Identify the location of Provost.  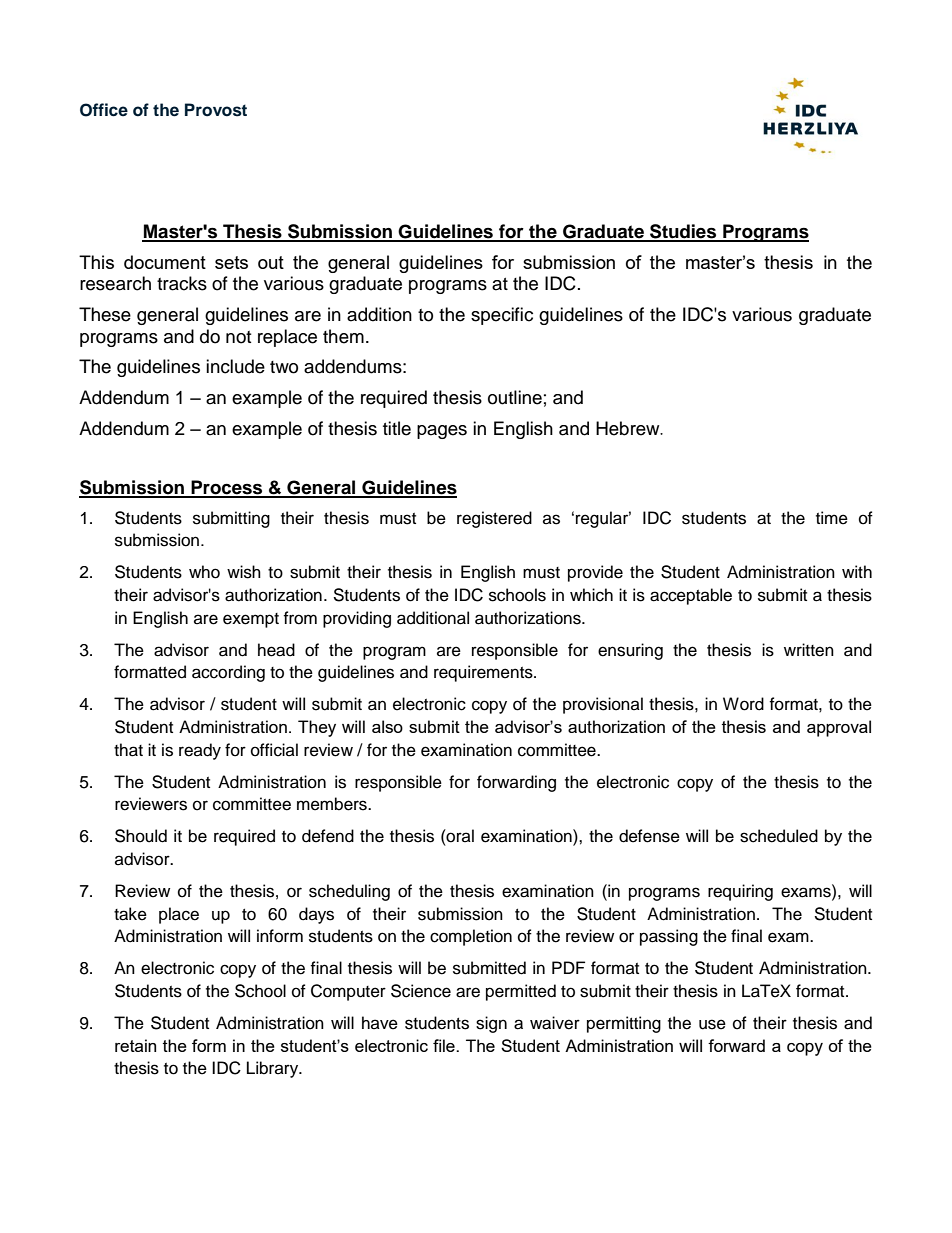
(216, 110).
